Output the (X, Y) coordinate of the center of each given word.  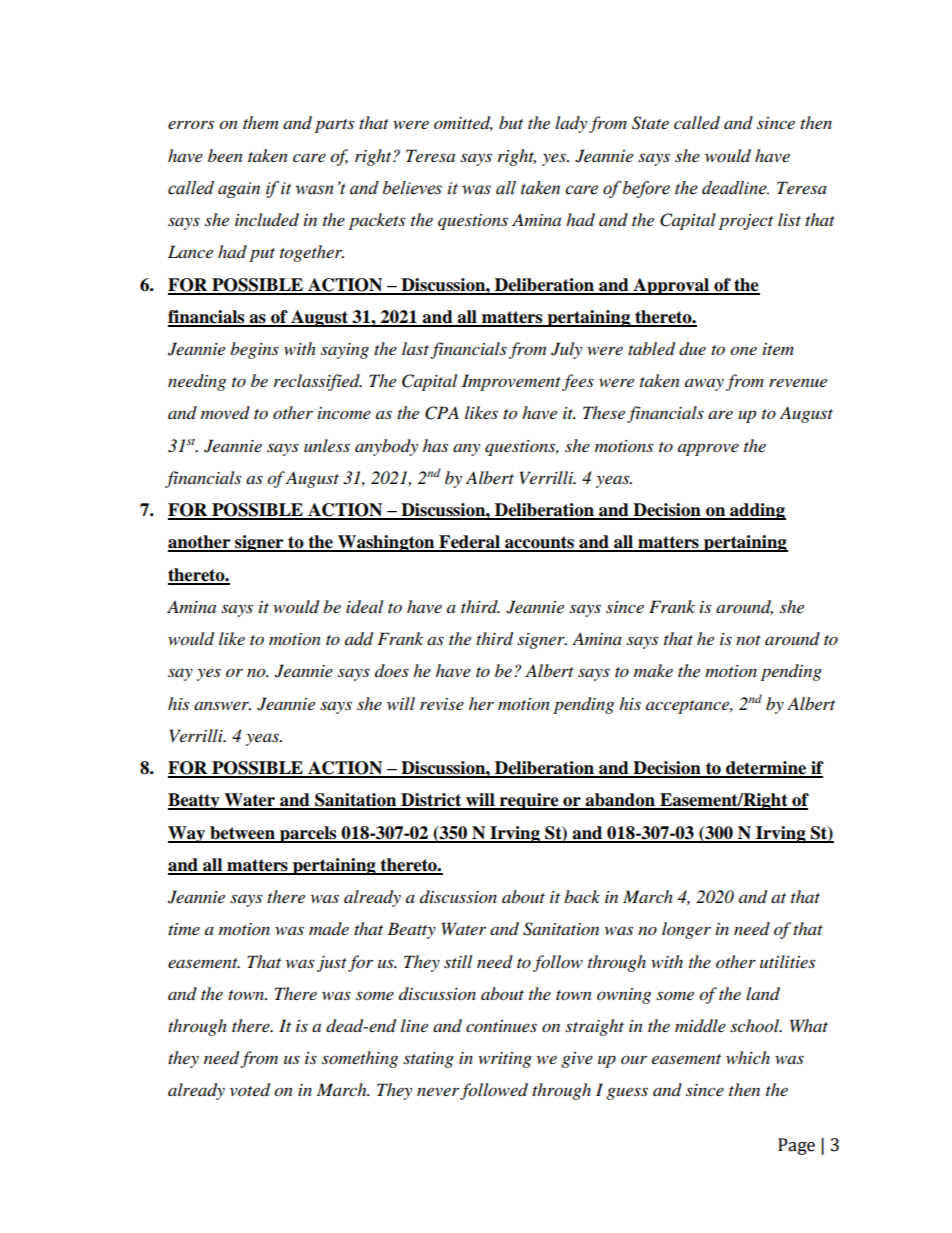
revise (442, 704)
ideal (364, 607)
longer (686, 930)
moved (225, 412)
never (438, 1091)
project (746, 222)
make (653, 670)
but (511, 122)
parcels (308, 834)
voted (250, 1090)
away (704, 385)
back (582, 896)
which (748, 1057)
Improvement (511, 382)
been (225, 155)
